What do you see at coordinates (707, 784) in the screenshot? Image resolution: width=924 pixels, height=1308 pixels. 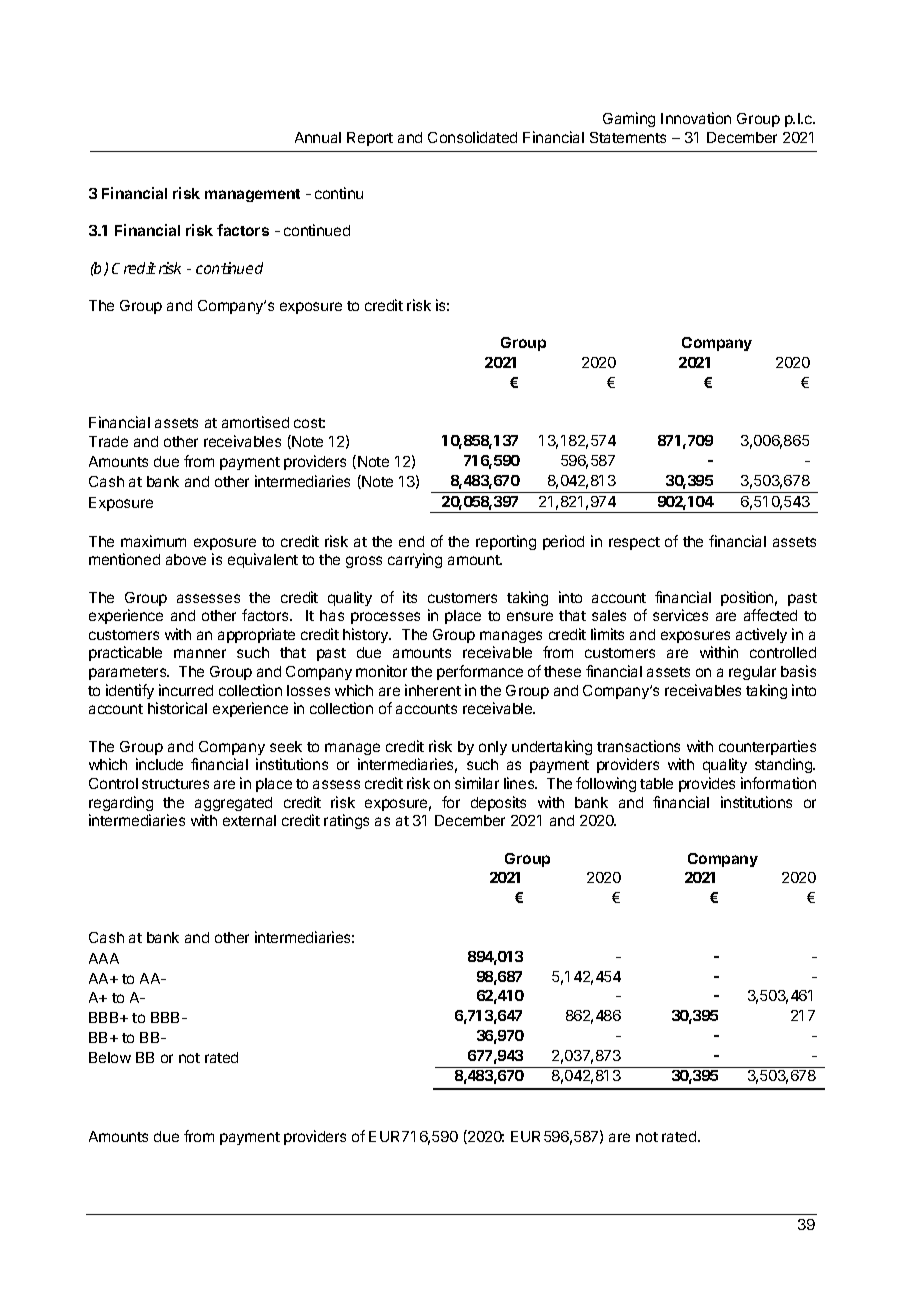 I see `provides` at bounding box center [707, 784].
